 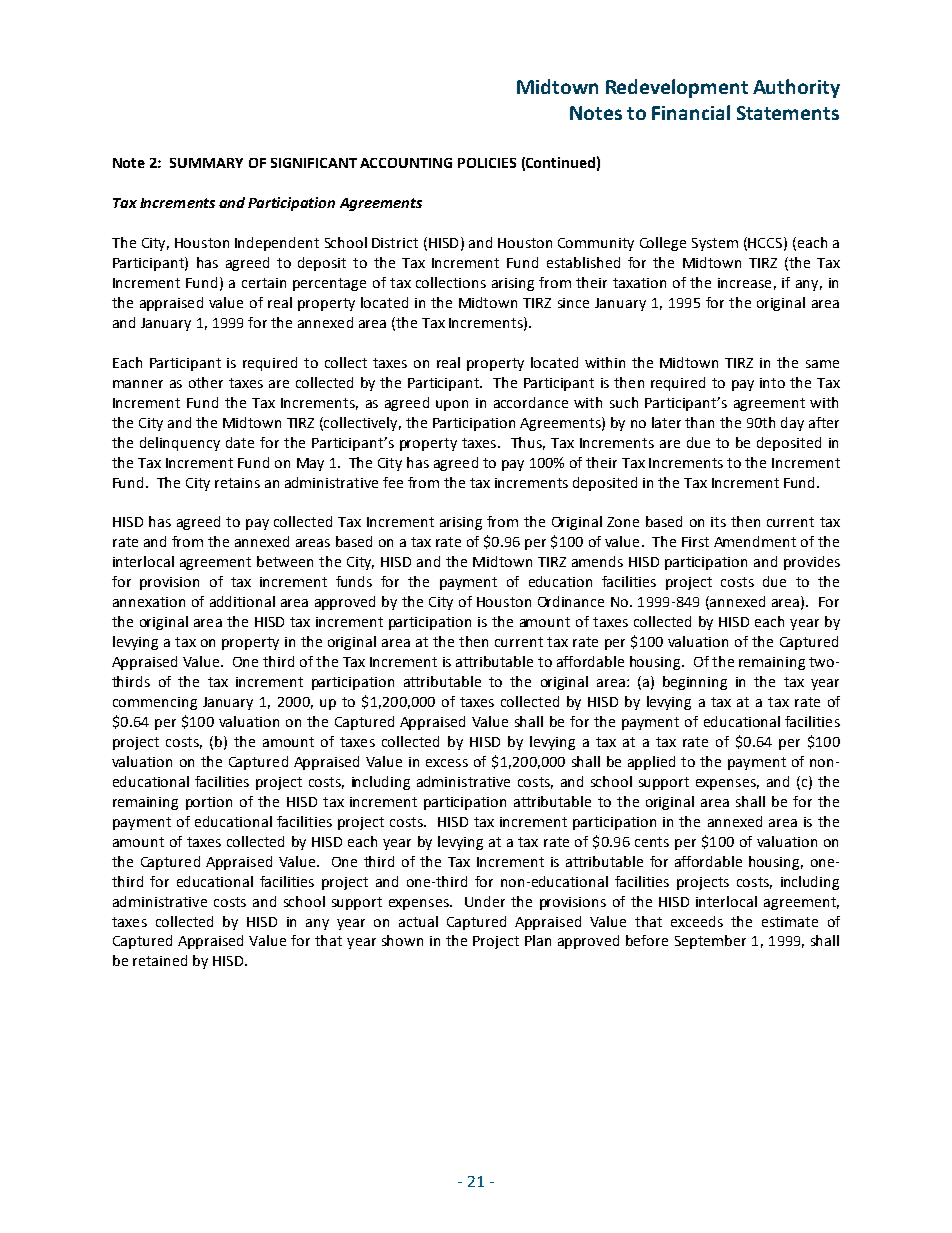 I want to click on Under, so click(x=485, y=901).
